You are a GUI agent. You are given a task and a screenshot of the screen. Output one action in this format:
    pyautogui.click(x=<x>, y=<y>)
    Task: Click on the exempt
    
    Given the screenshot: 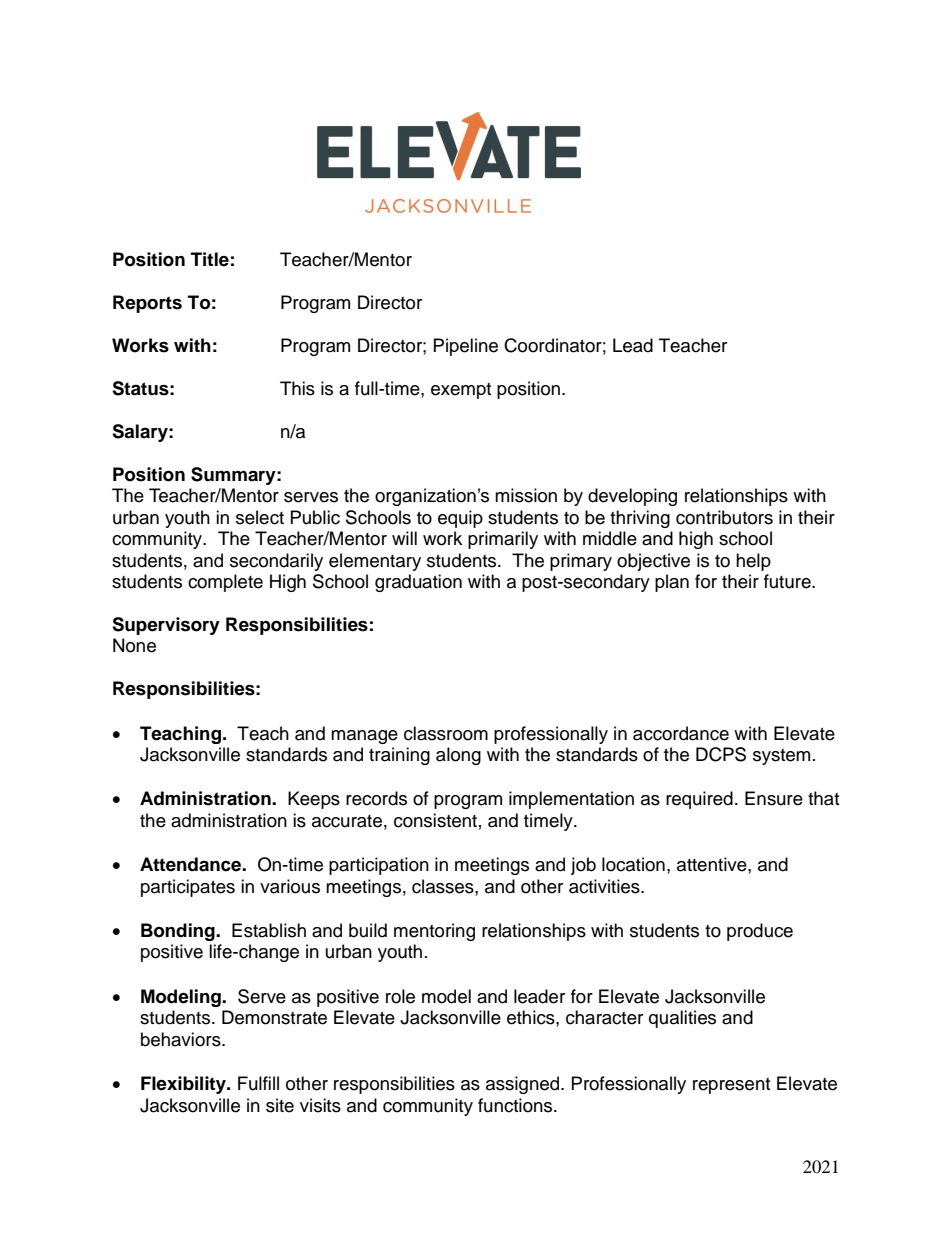 What is the action you would take?
    pyautogui.click(x=461, y=391)
